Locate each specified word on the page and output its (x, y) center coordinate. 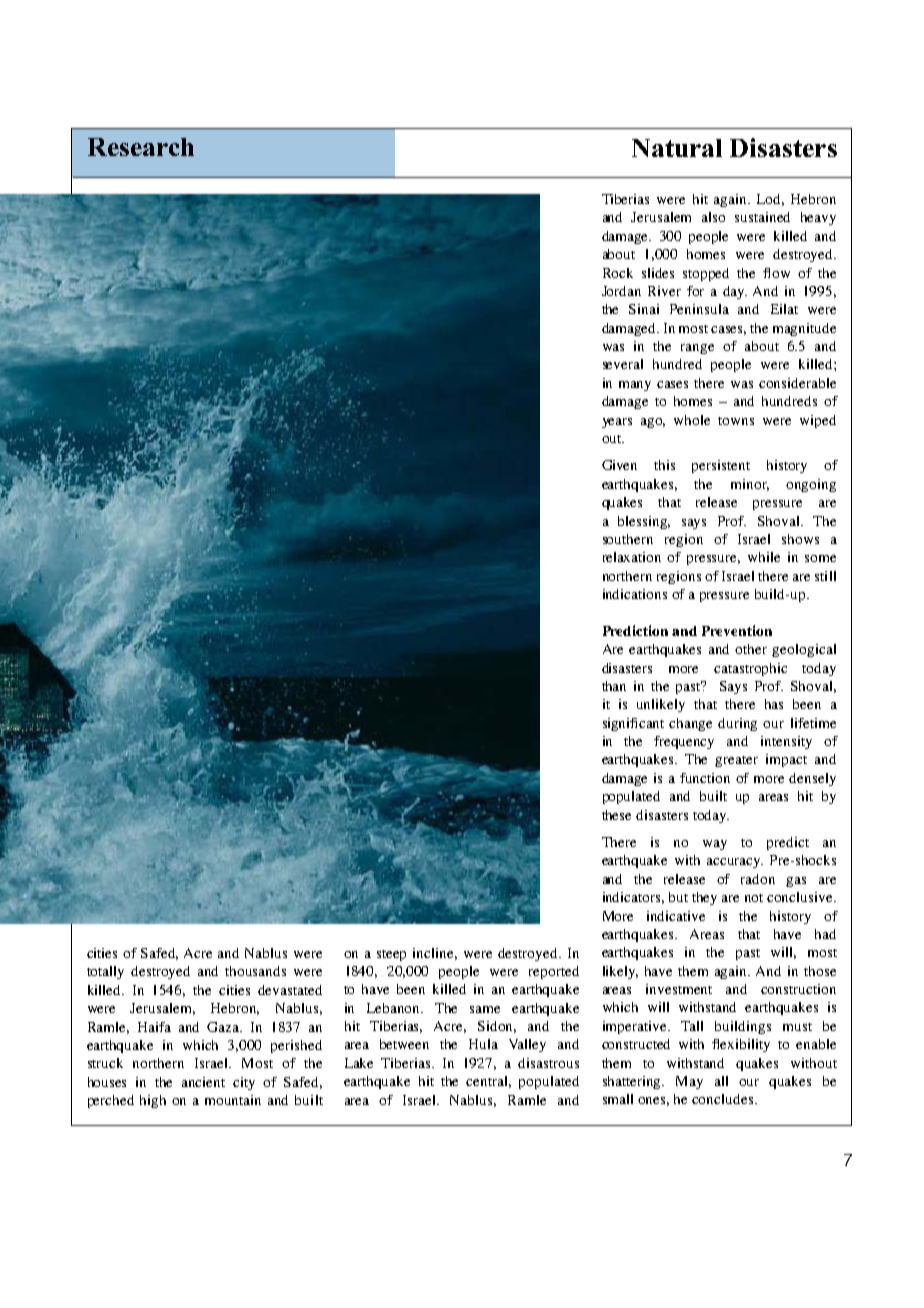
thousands (255, 971)
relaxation (632, 557)
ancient (203, 1082)
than (614, 686)
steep (391, 955)
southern (628, 539)
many (635, 386)
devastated (290, 990)
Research (141, 147)
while (764, 557)
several (623, 364)
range (697, 349)
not (754, 898)
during (737, 724)
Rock (618, 273)
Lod (770, 200)
